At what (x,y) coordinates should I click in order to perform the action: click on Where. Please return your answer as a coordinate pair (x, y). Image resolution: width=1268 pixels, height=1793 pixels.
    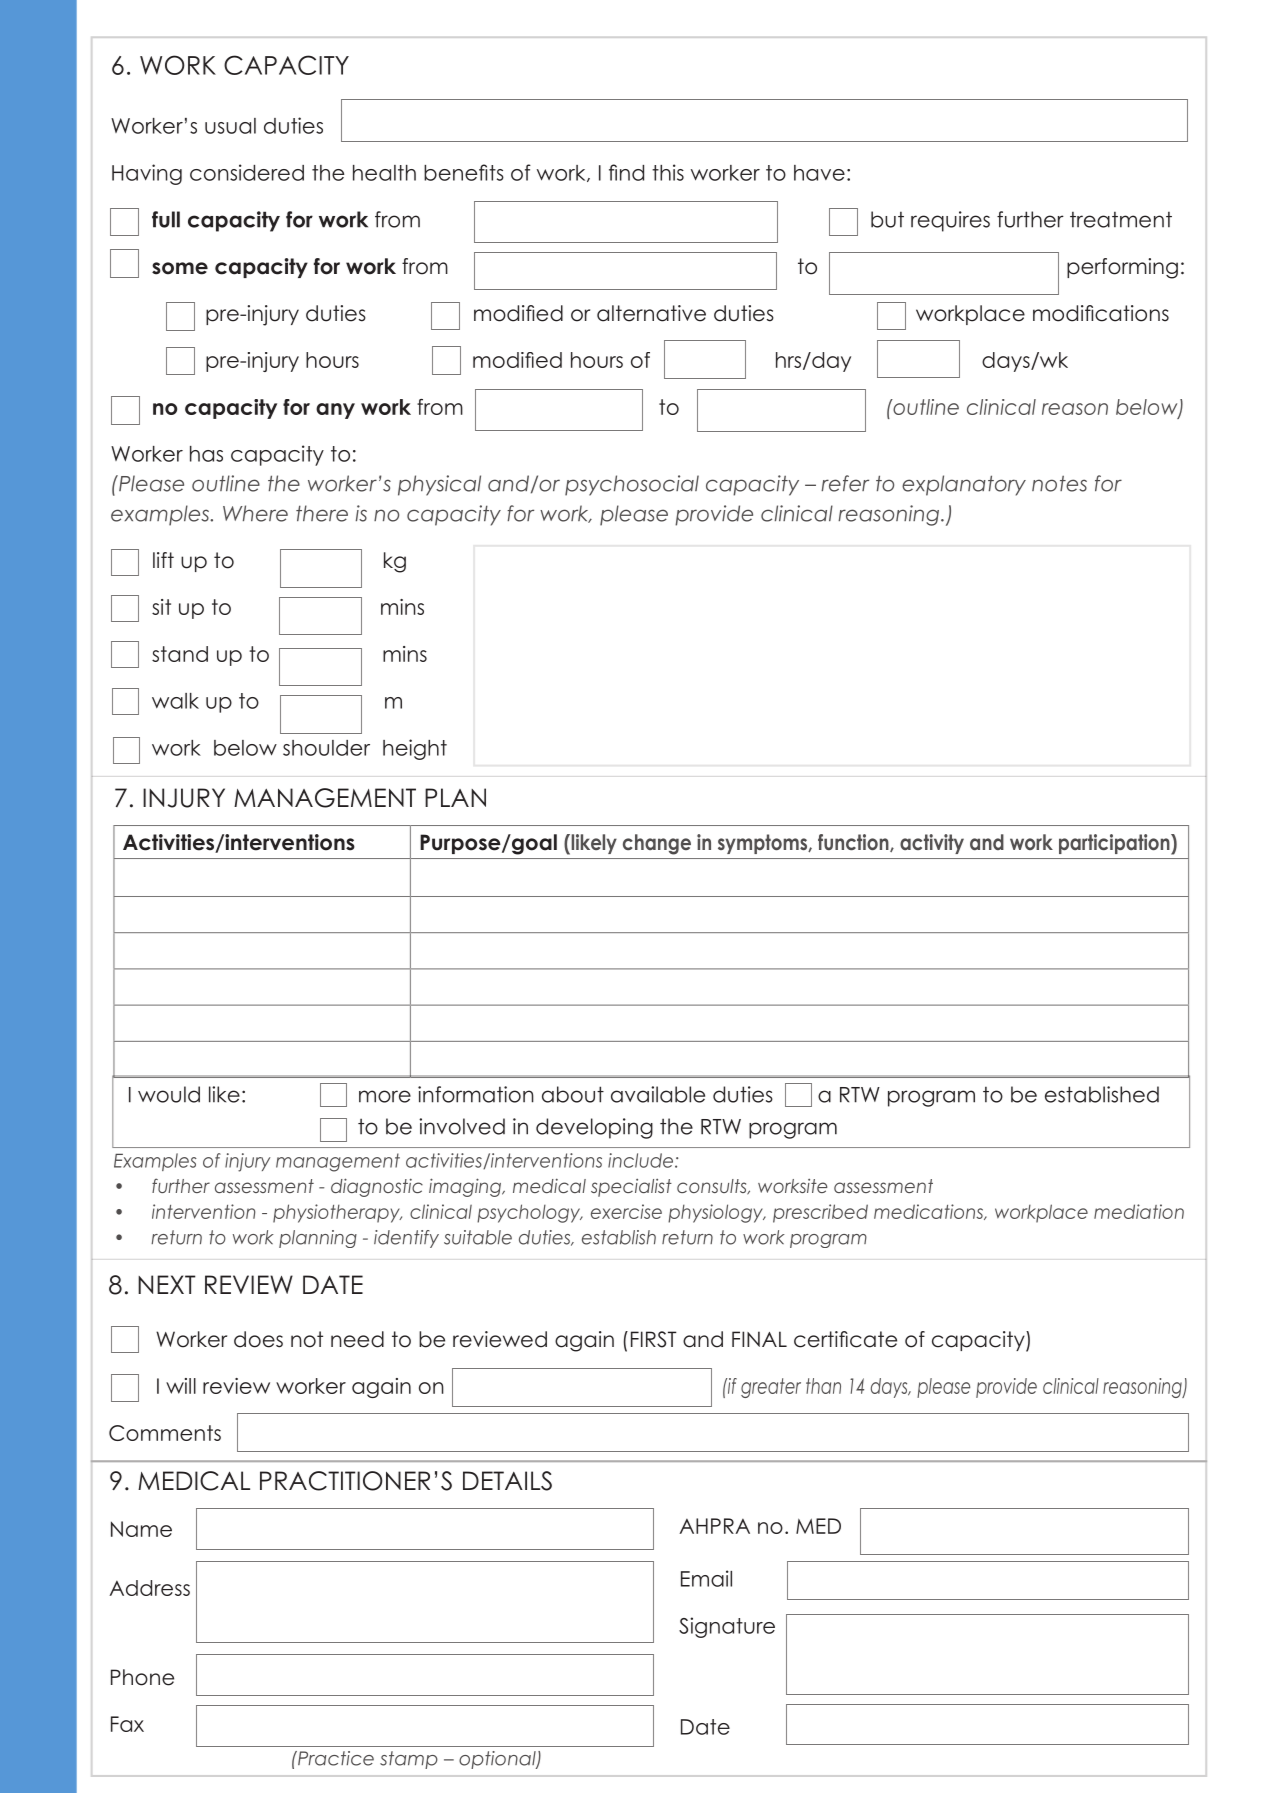
    Looking at the image, I should click on (255, 513).
